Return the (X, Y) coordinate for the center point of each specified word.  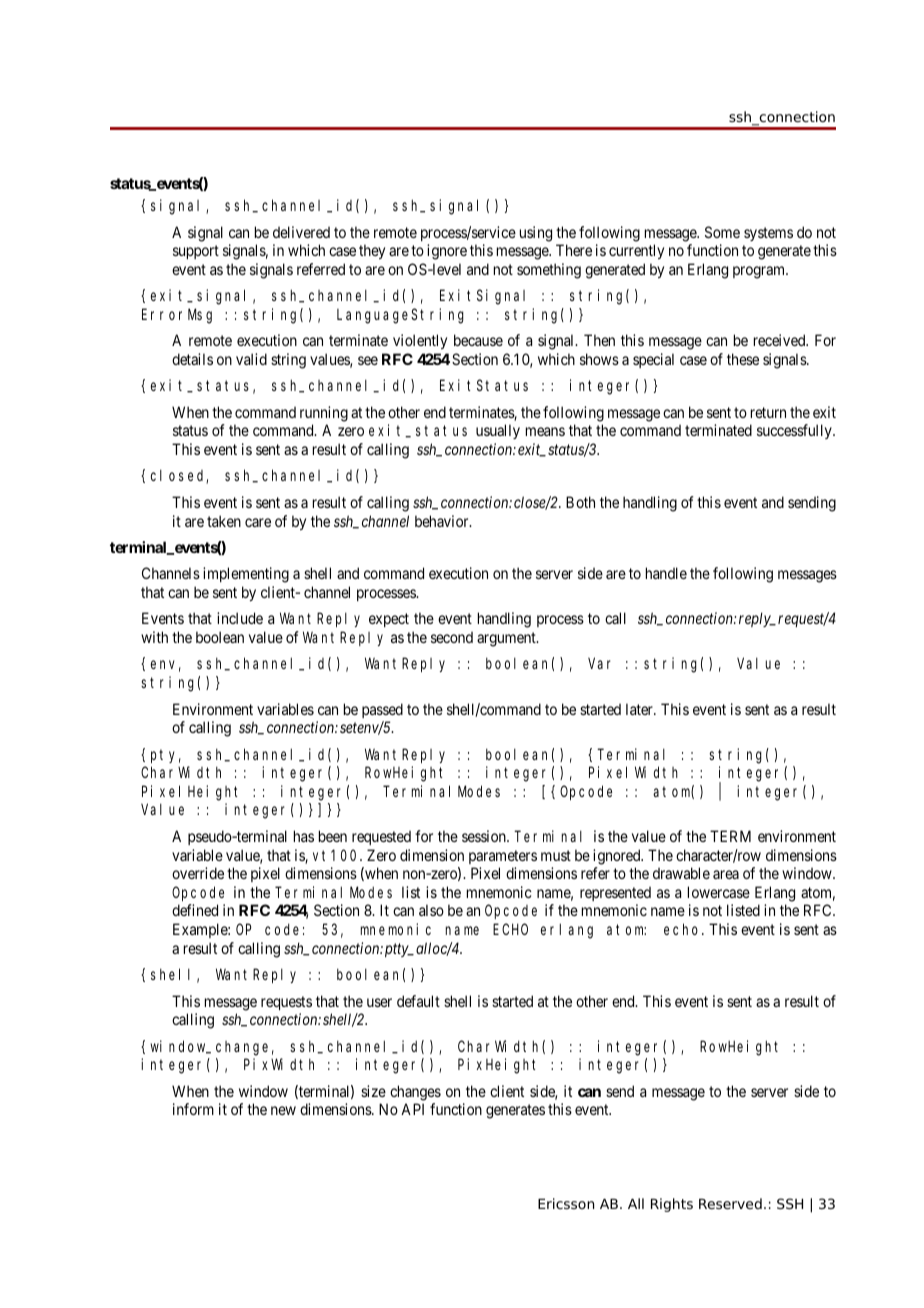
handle (666, 573)
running (324, 414)
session (485, 836)
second (452, 637)
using (536, 234)
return (768, 412)
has (304, 836)
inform (193, 1109)
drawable (681, 873)
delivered (301, 232)
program (760, 272)
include (240, 618)
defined (195, 910)
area (726, 874)
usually (498, 431)
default (418, 1001)
